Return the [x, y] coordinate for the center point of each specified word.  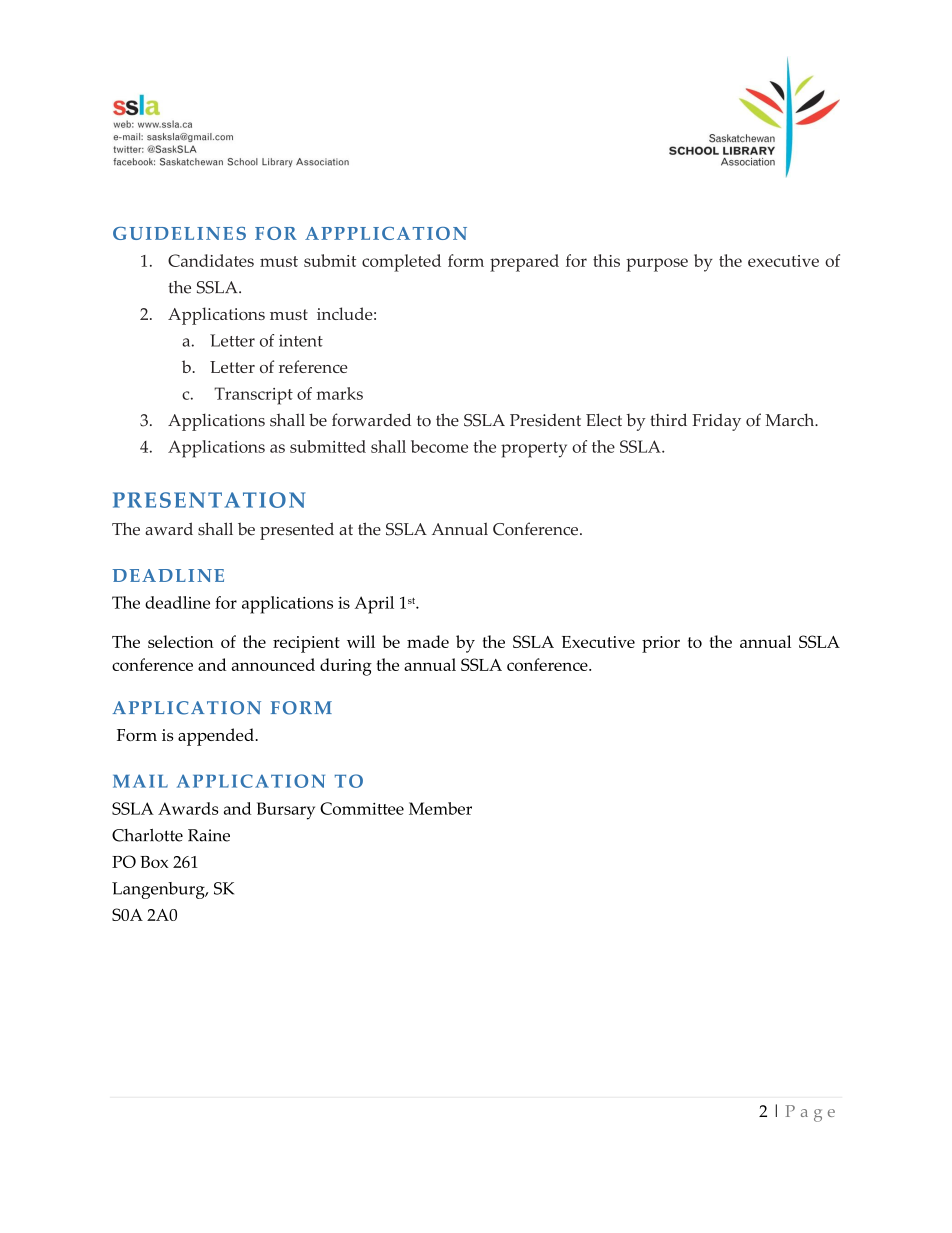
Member [440, 808]
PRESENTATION [209, 500]
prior [661, 644]
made [428, 641]
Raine [209, 835]
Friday [716, 422]
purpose [657, 265]
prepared [524, 263]
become [439, 446]
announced [273, 664]
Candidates [211, 260]
